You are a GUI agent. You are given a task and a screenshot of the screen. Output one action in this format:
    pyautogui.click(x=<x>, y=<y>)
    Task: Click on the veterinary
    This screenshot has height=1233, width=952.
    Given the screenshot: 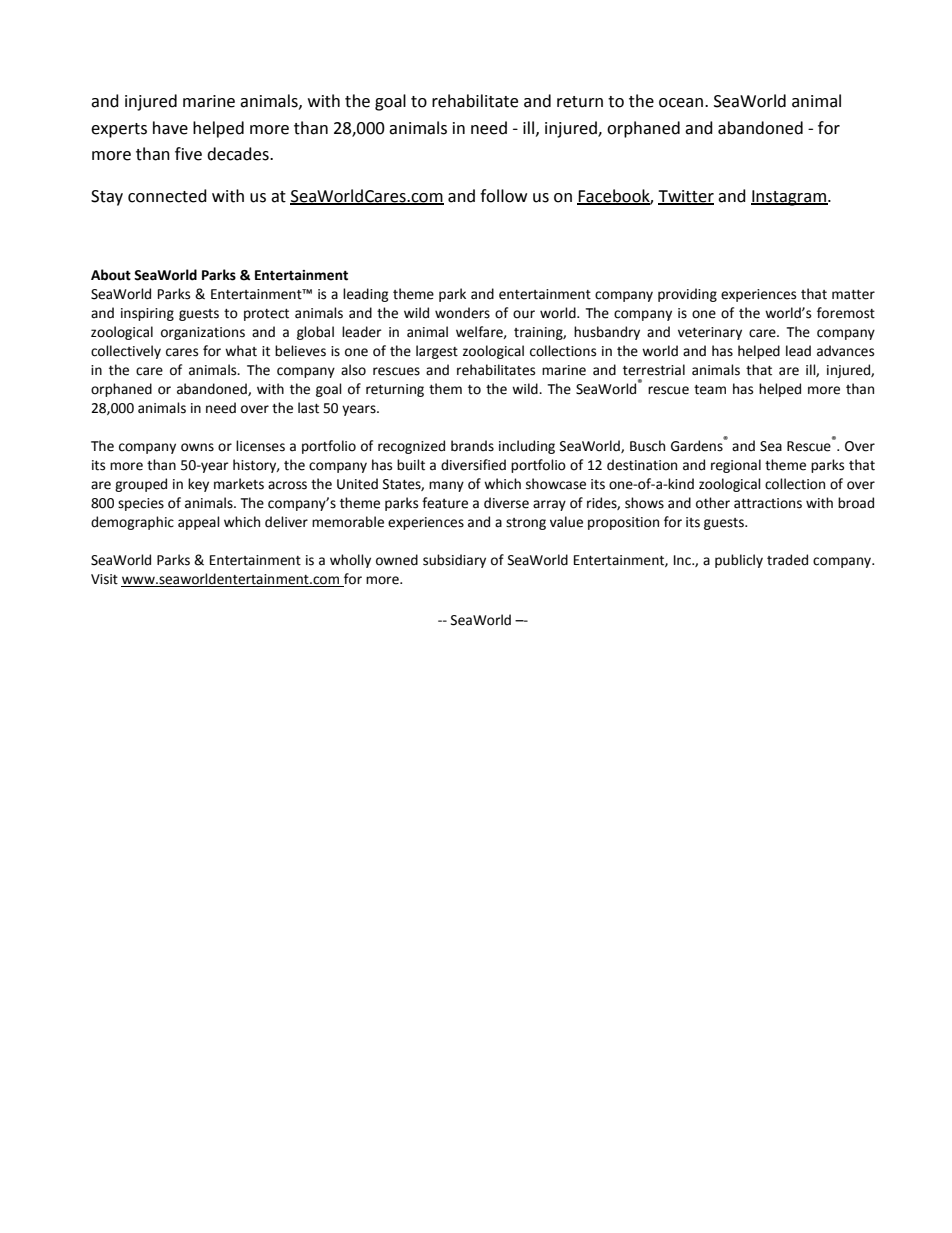 What is the action you would take?
    pyautogui.click(x=710, y=333)
